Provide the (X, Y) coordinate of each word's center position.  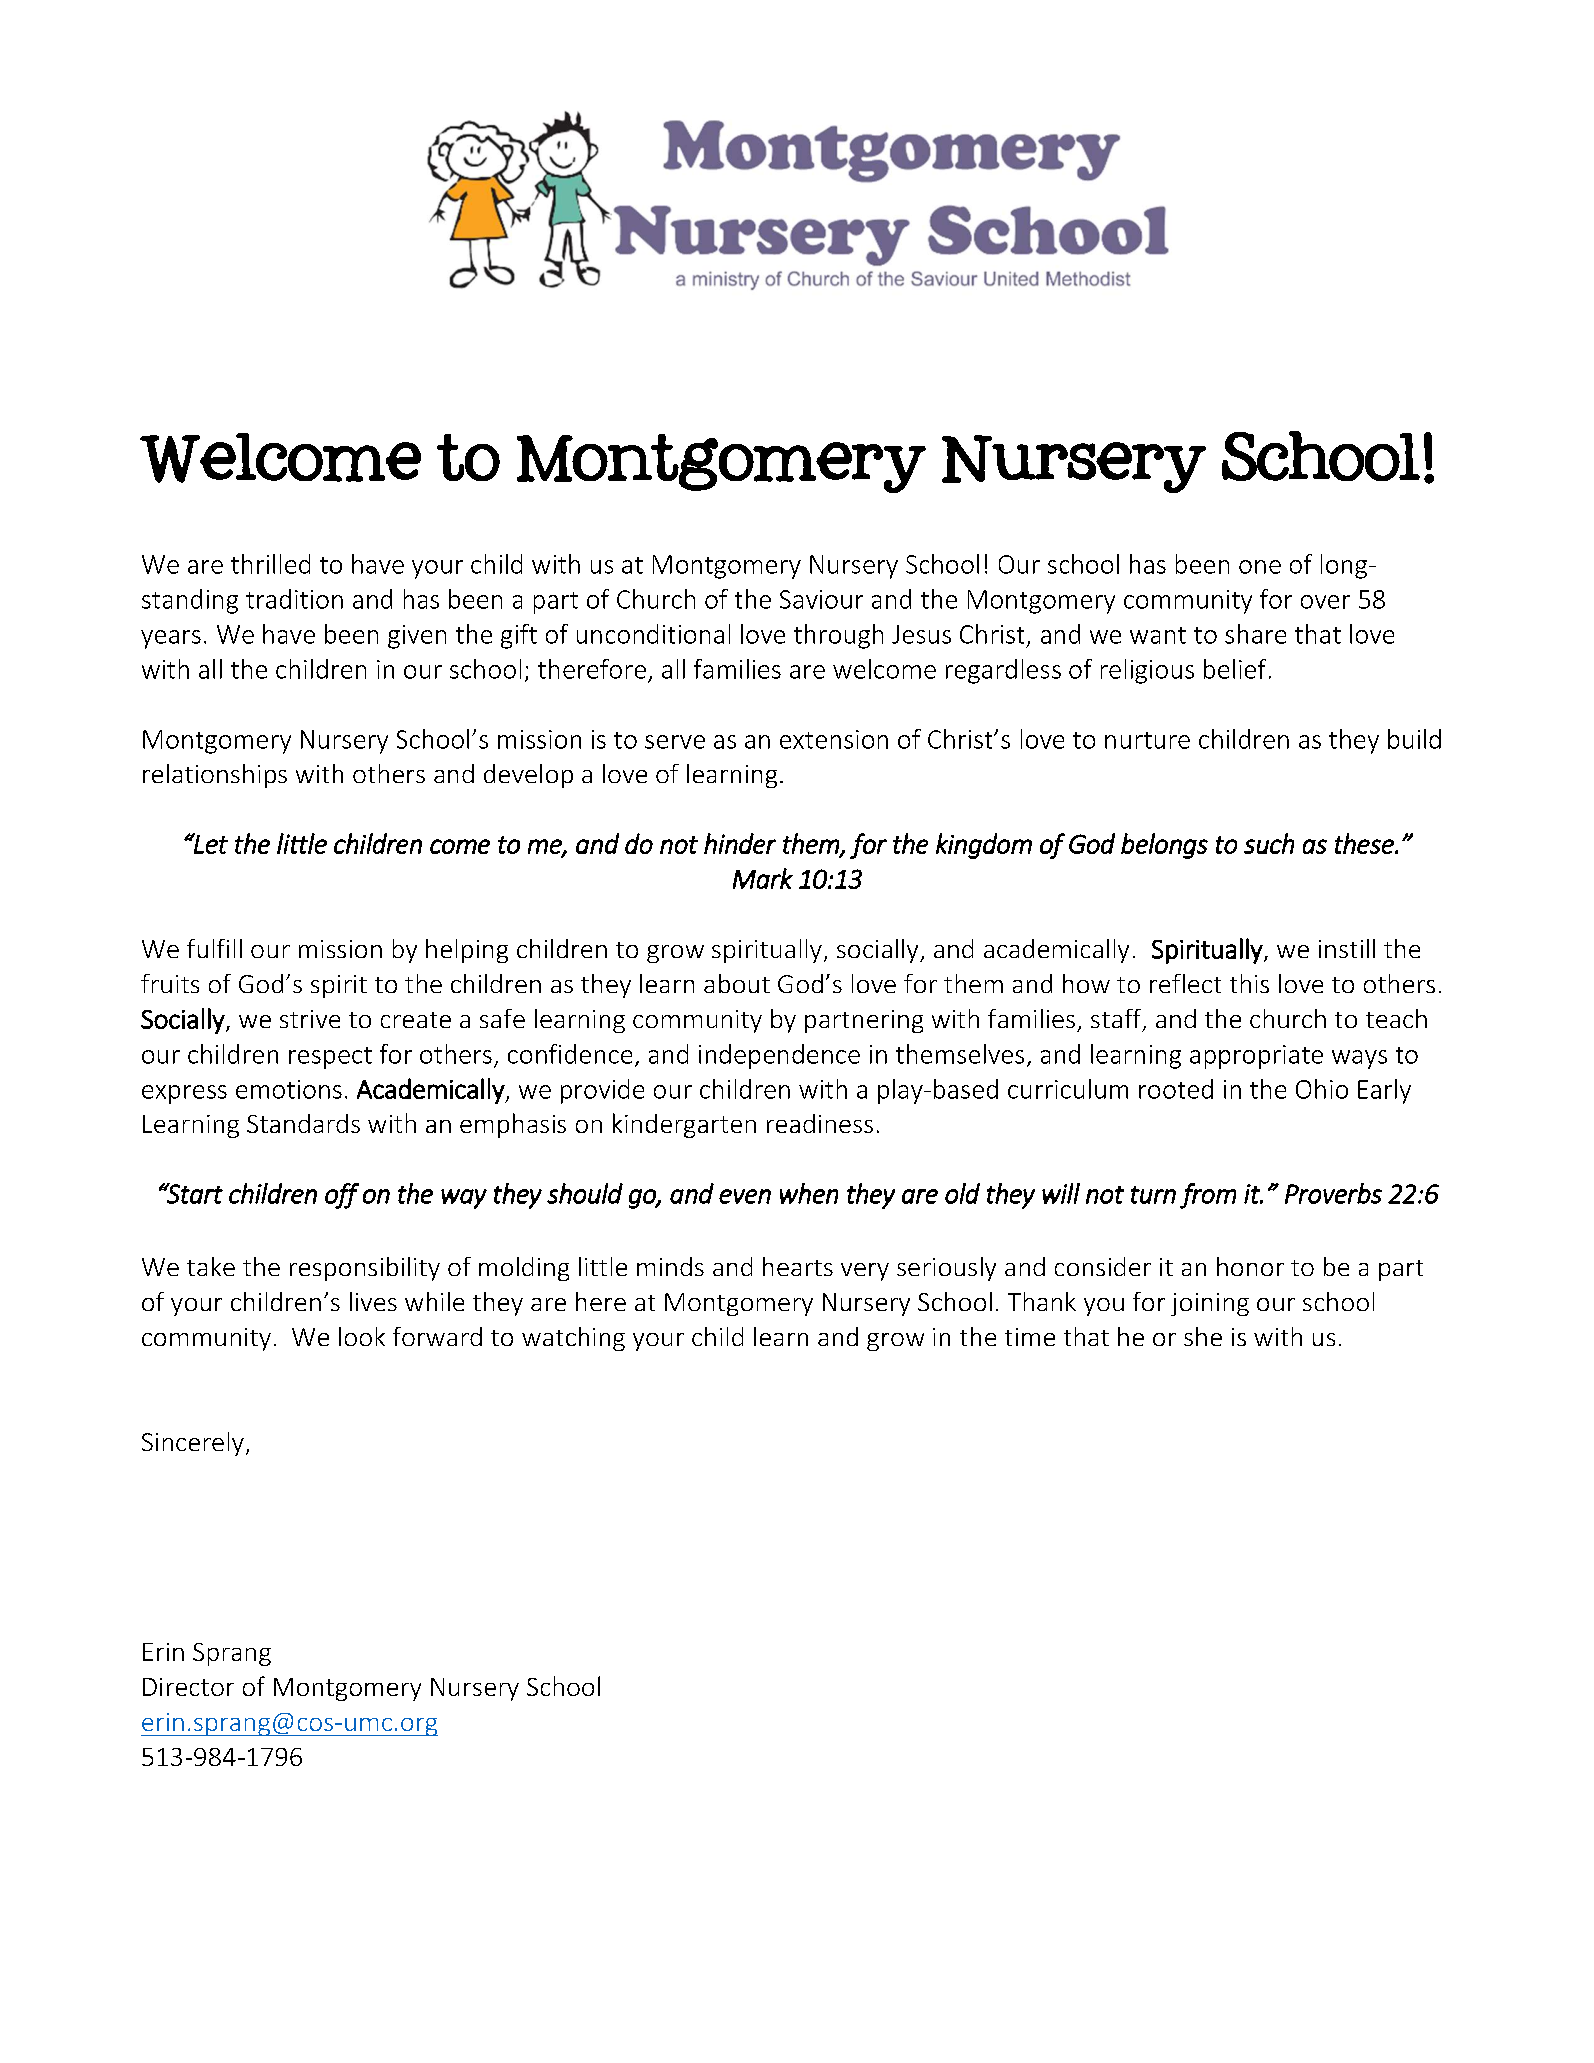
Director (188, 1687)
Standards (303, 1123)
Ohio (1322, 1089)
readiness (820, 1123)
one (1260, 567)
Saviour (821, 599)
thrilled (270, 564)
